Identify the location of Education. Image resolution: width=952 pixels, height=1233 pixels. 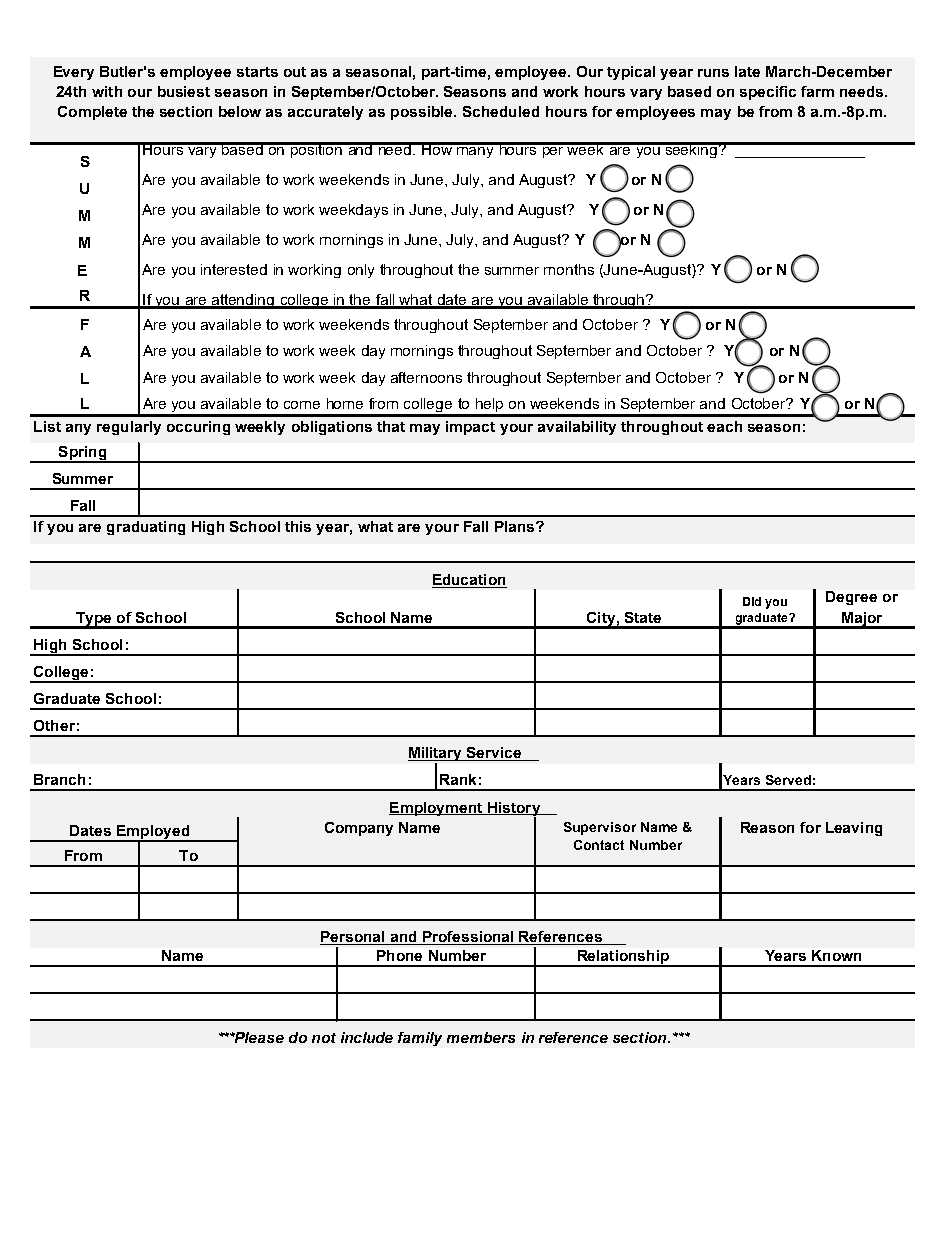
(469, 579).
